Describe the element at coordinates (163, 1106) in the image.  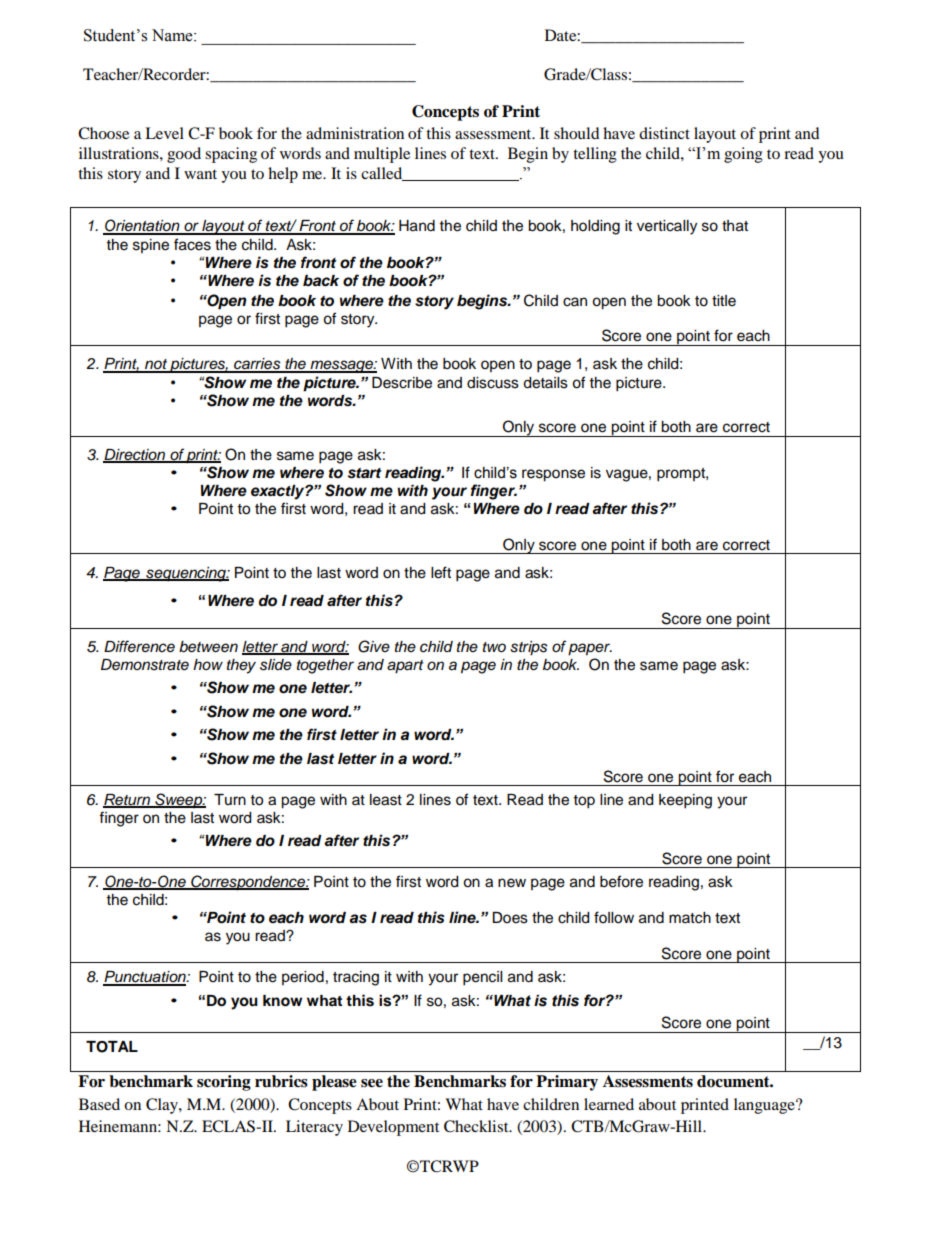
I see `Clay` at that location.
